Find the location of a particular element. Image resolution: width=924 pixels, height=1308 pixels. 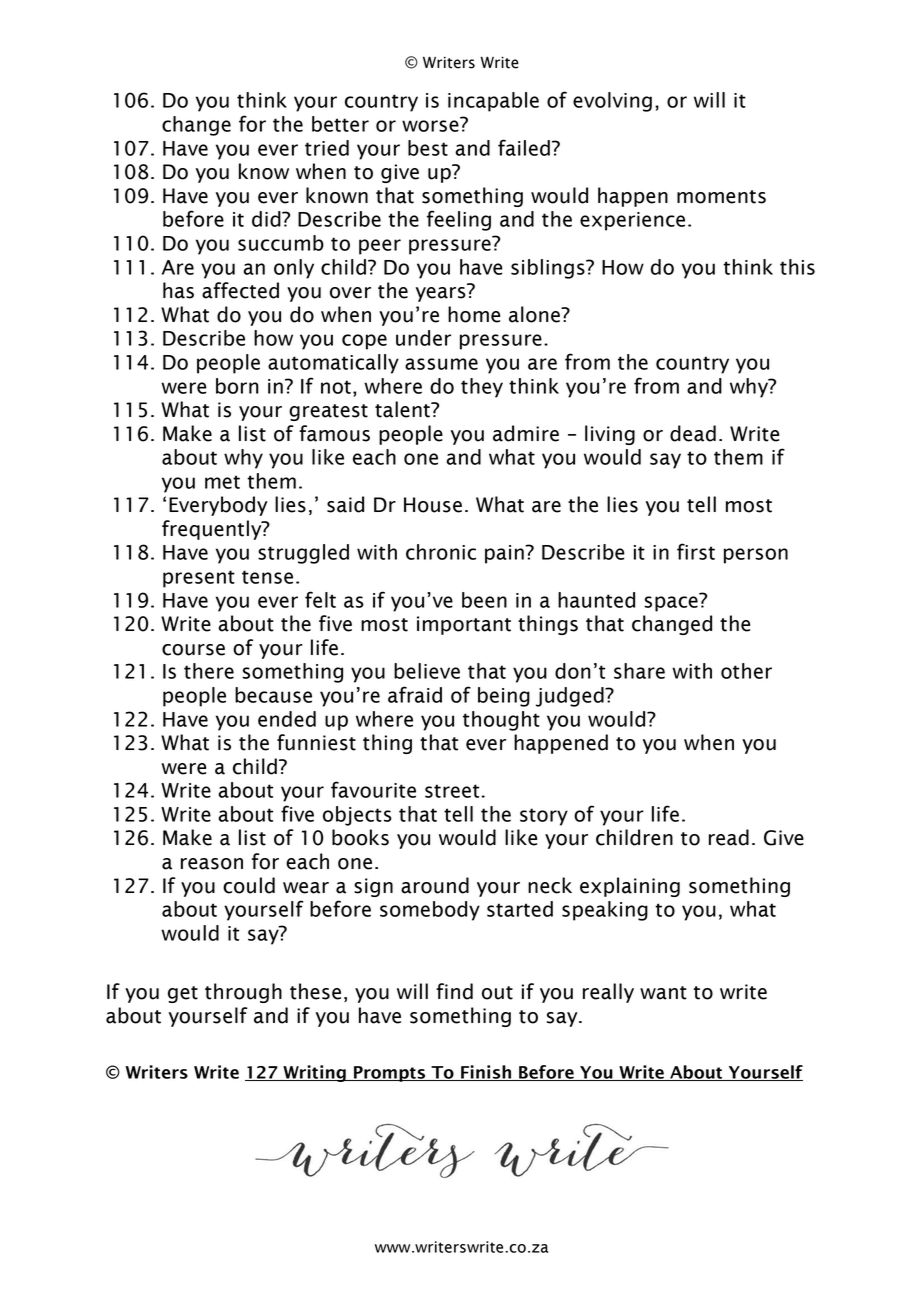

tense is located at coordinates (267, 577).
